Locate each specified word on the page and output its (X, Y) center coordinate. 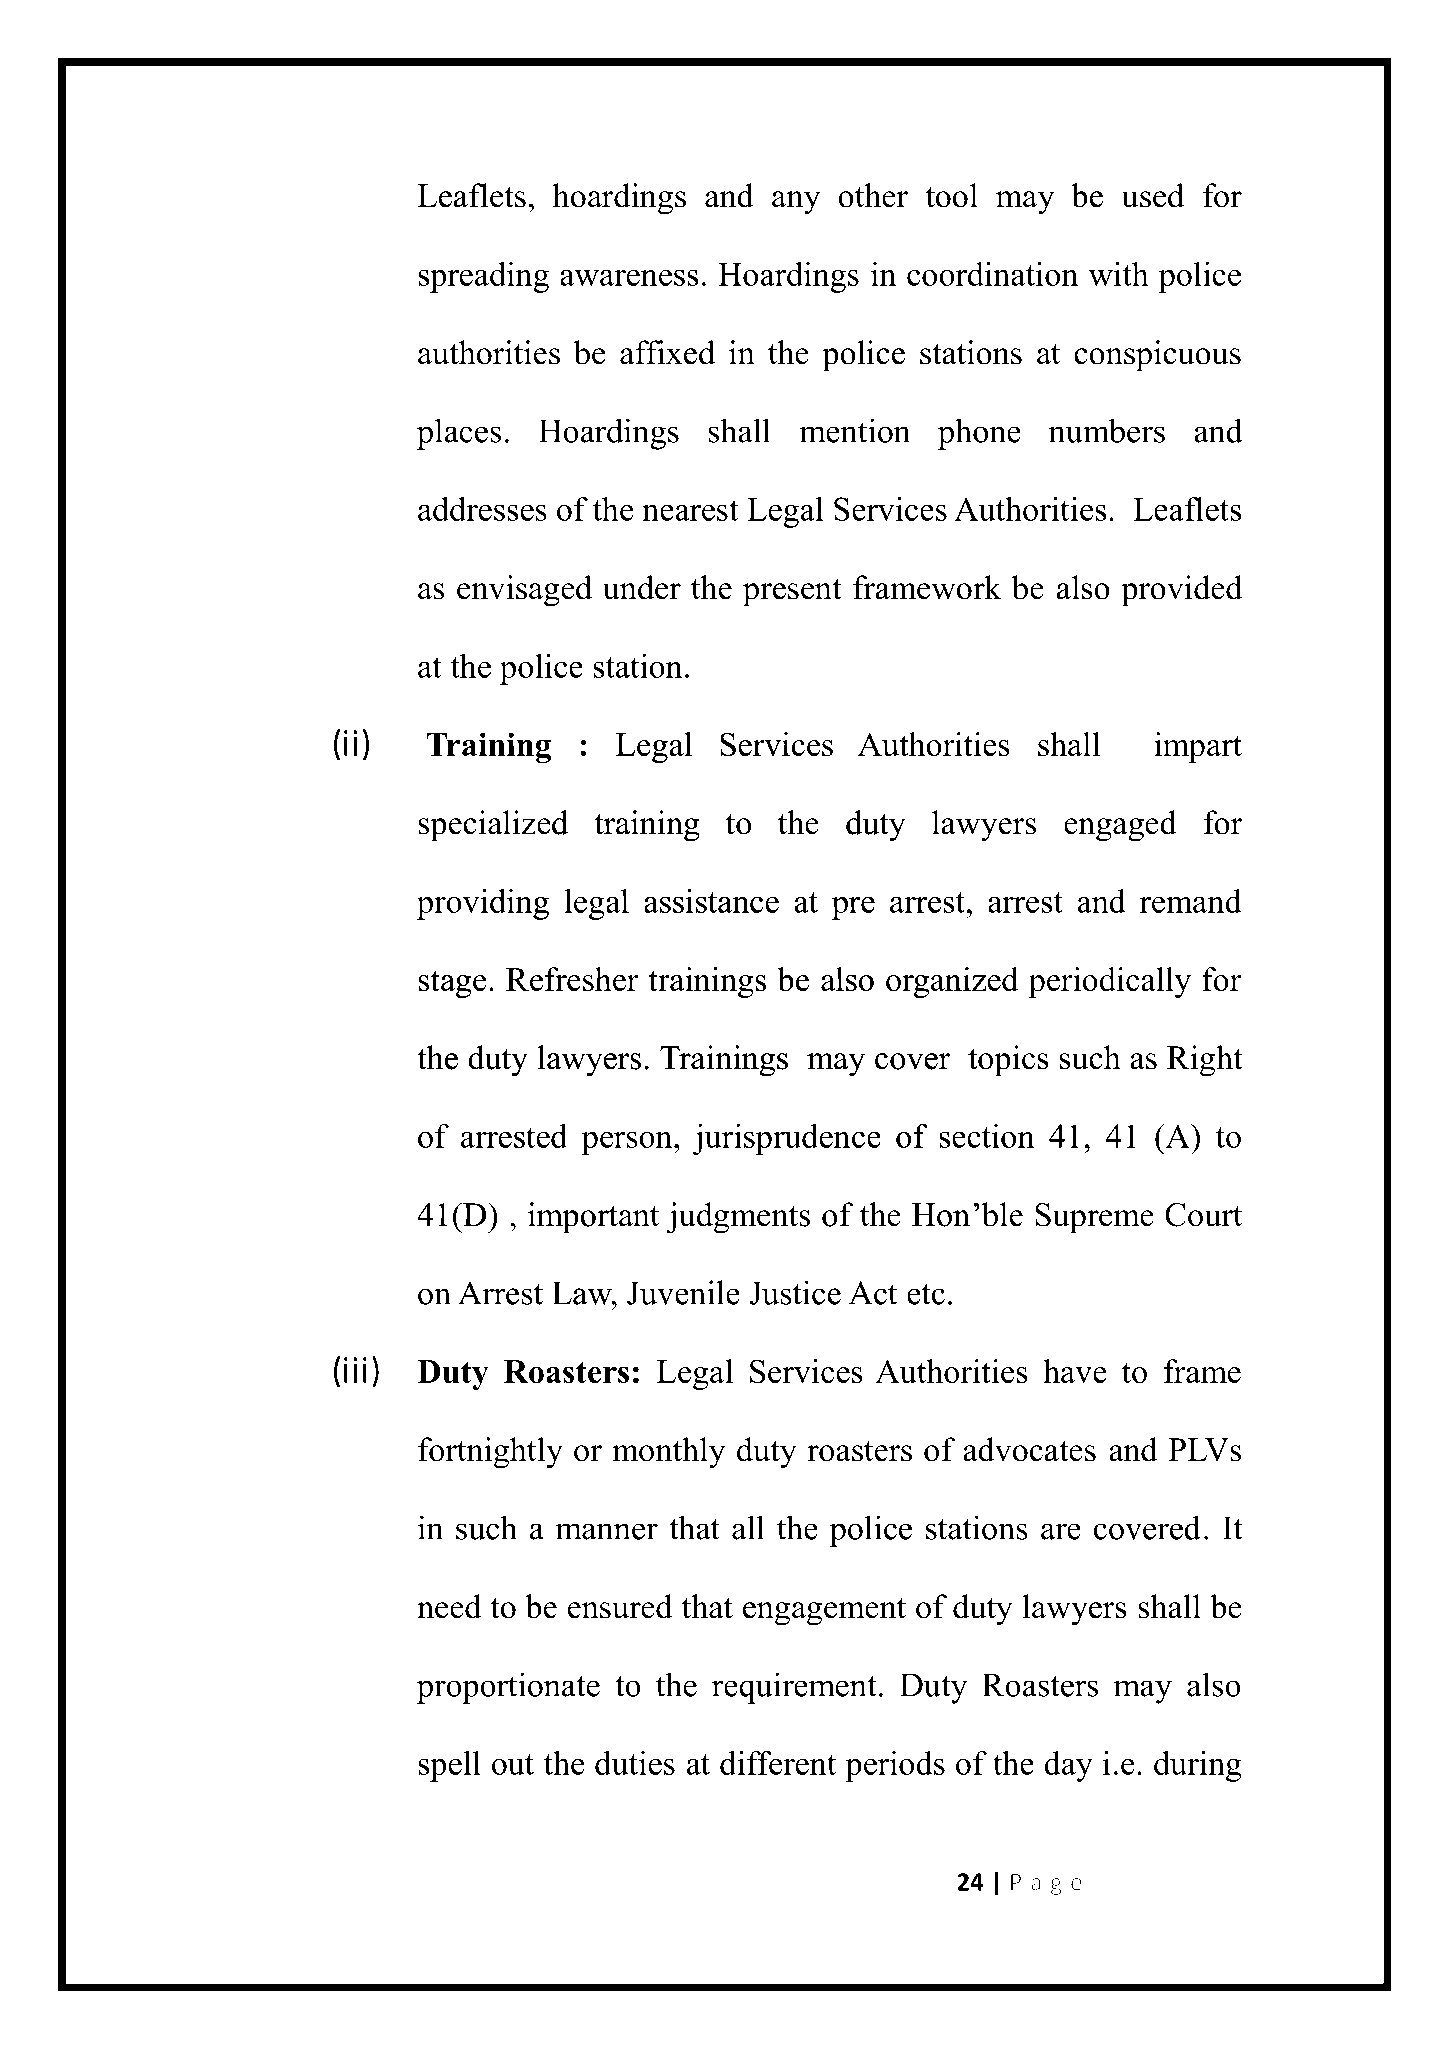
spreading (483, 277)
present (792, 593)
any (796, 203)
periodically (1109, 982)
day (1068, 1766)
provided (1182, 591)
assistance (711, 901)
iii (355, 1370)
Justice (795, 1292)
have (1075, 1371)
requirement (794, 1688)
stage (452, 984)
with (1119, 274)
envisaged (524, 591)
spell (449, 1766)
